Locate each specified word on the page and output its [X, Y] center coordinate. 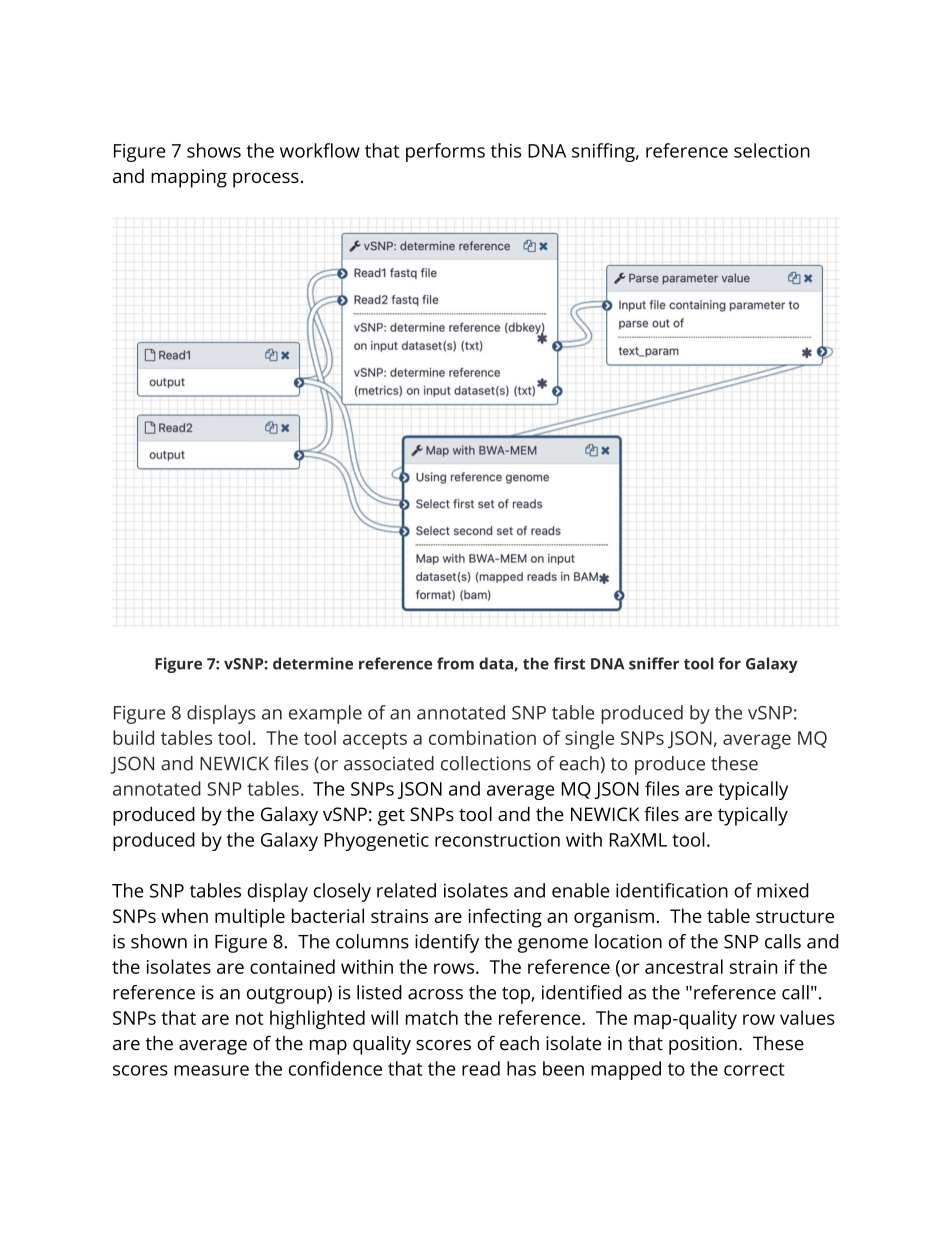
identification [672, 890]
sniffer [654, 663]
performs [445, 152]
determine [313, 663]
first [569, 663]
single [589, 740]
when [184, 915]
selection [772, 150]
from [455, 663]
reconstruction [497, 840]
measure [211, 1070]
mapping [189, 178]
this [505, 150]
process [266, 180]
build [133, 737]
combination [482, 737]
